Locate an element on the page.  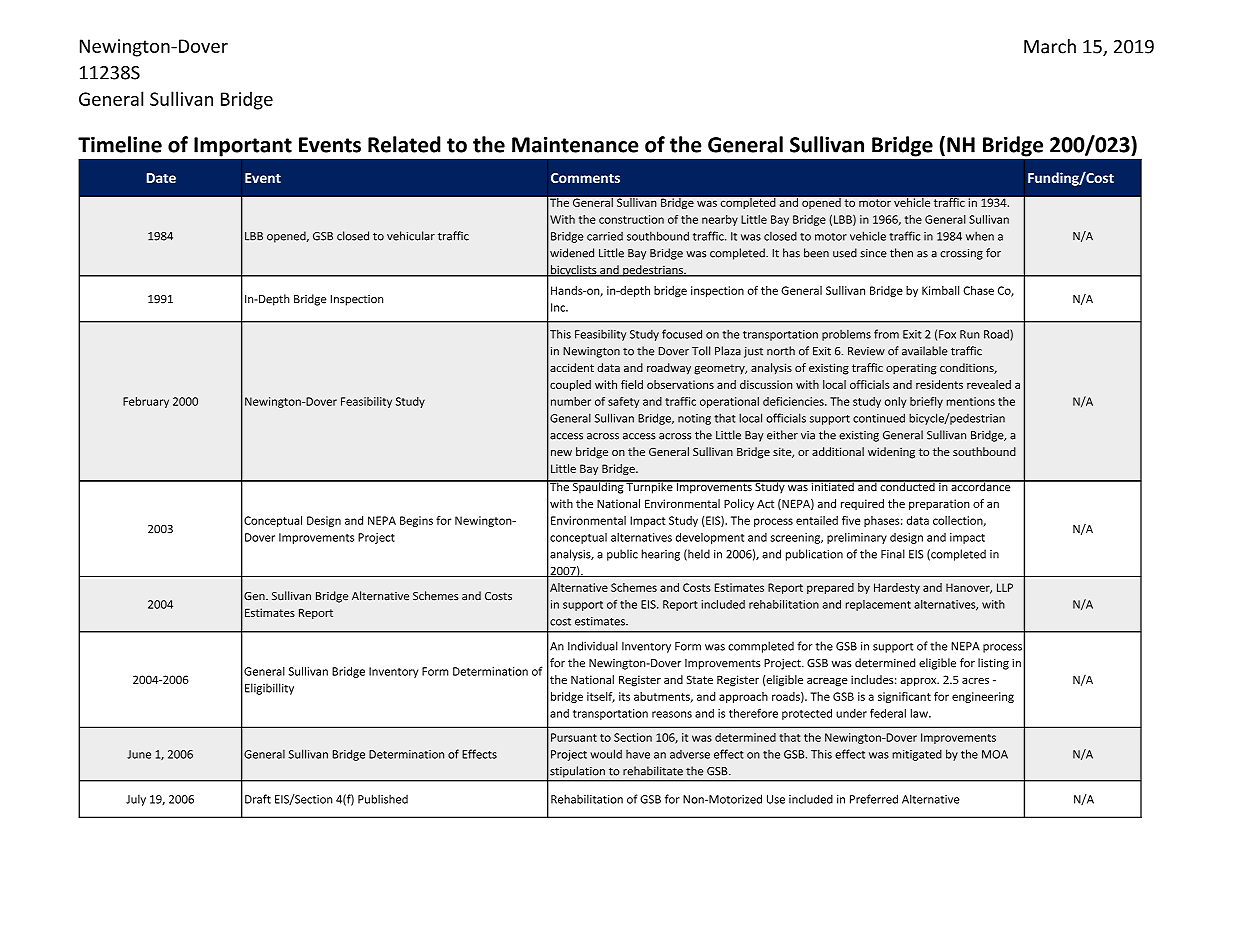
briefly is located at coordinates (926, 402).
